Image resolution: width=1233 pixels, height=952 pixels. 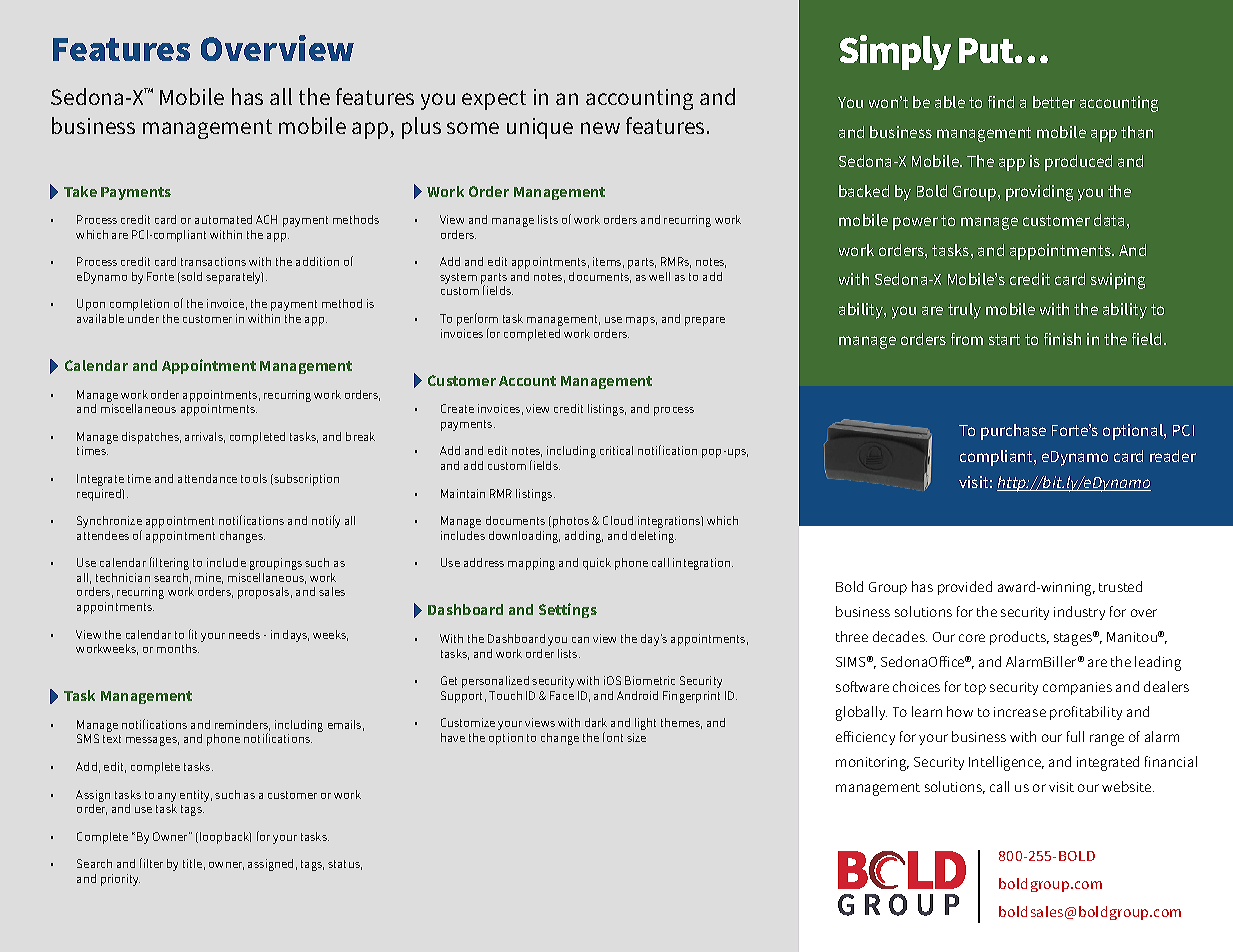 What do you see at coordinates (421, 128) in the screenshot?
I see `plus` at bounding box center [421, 128].
